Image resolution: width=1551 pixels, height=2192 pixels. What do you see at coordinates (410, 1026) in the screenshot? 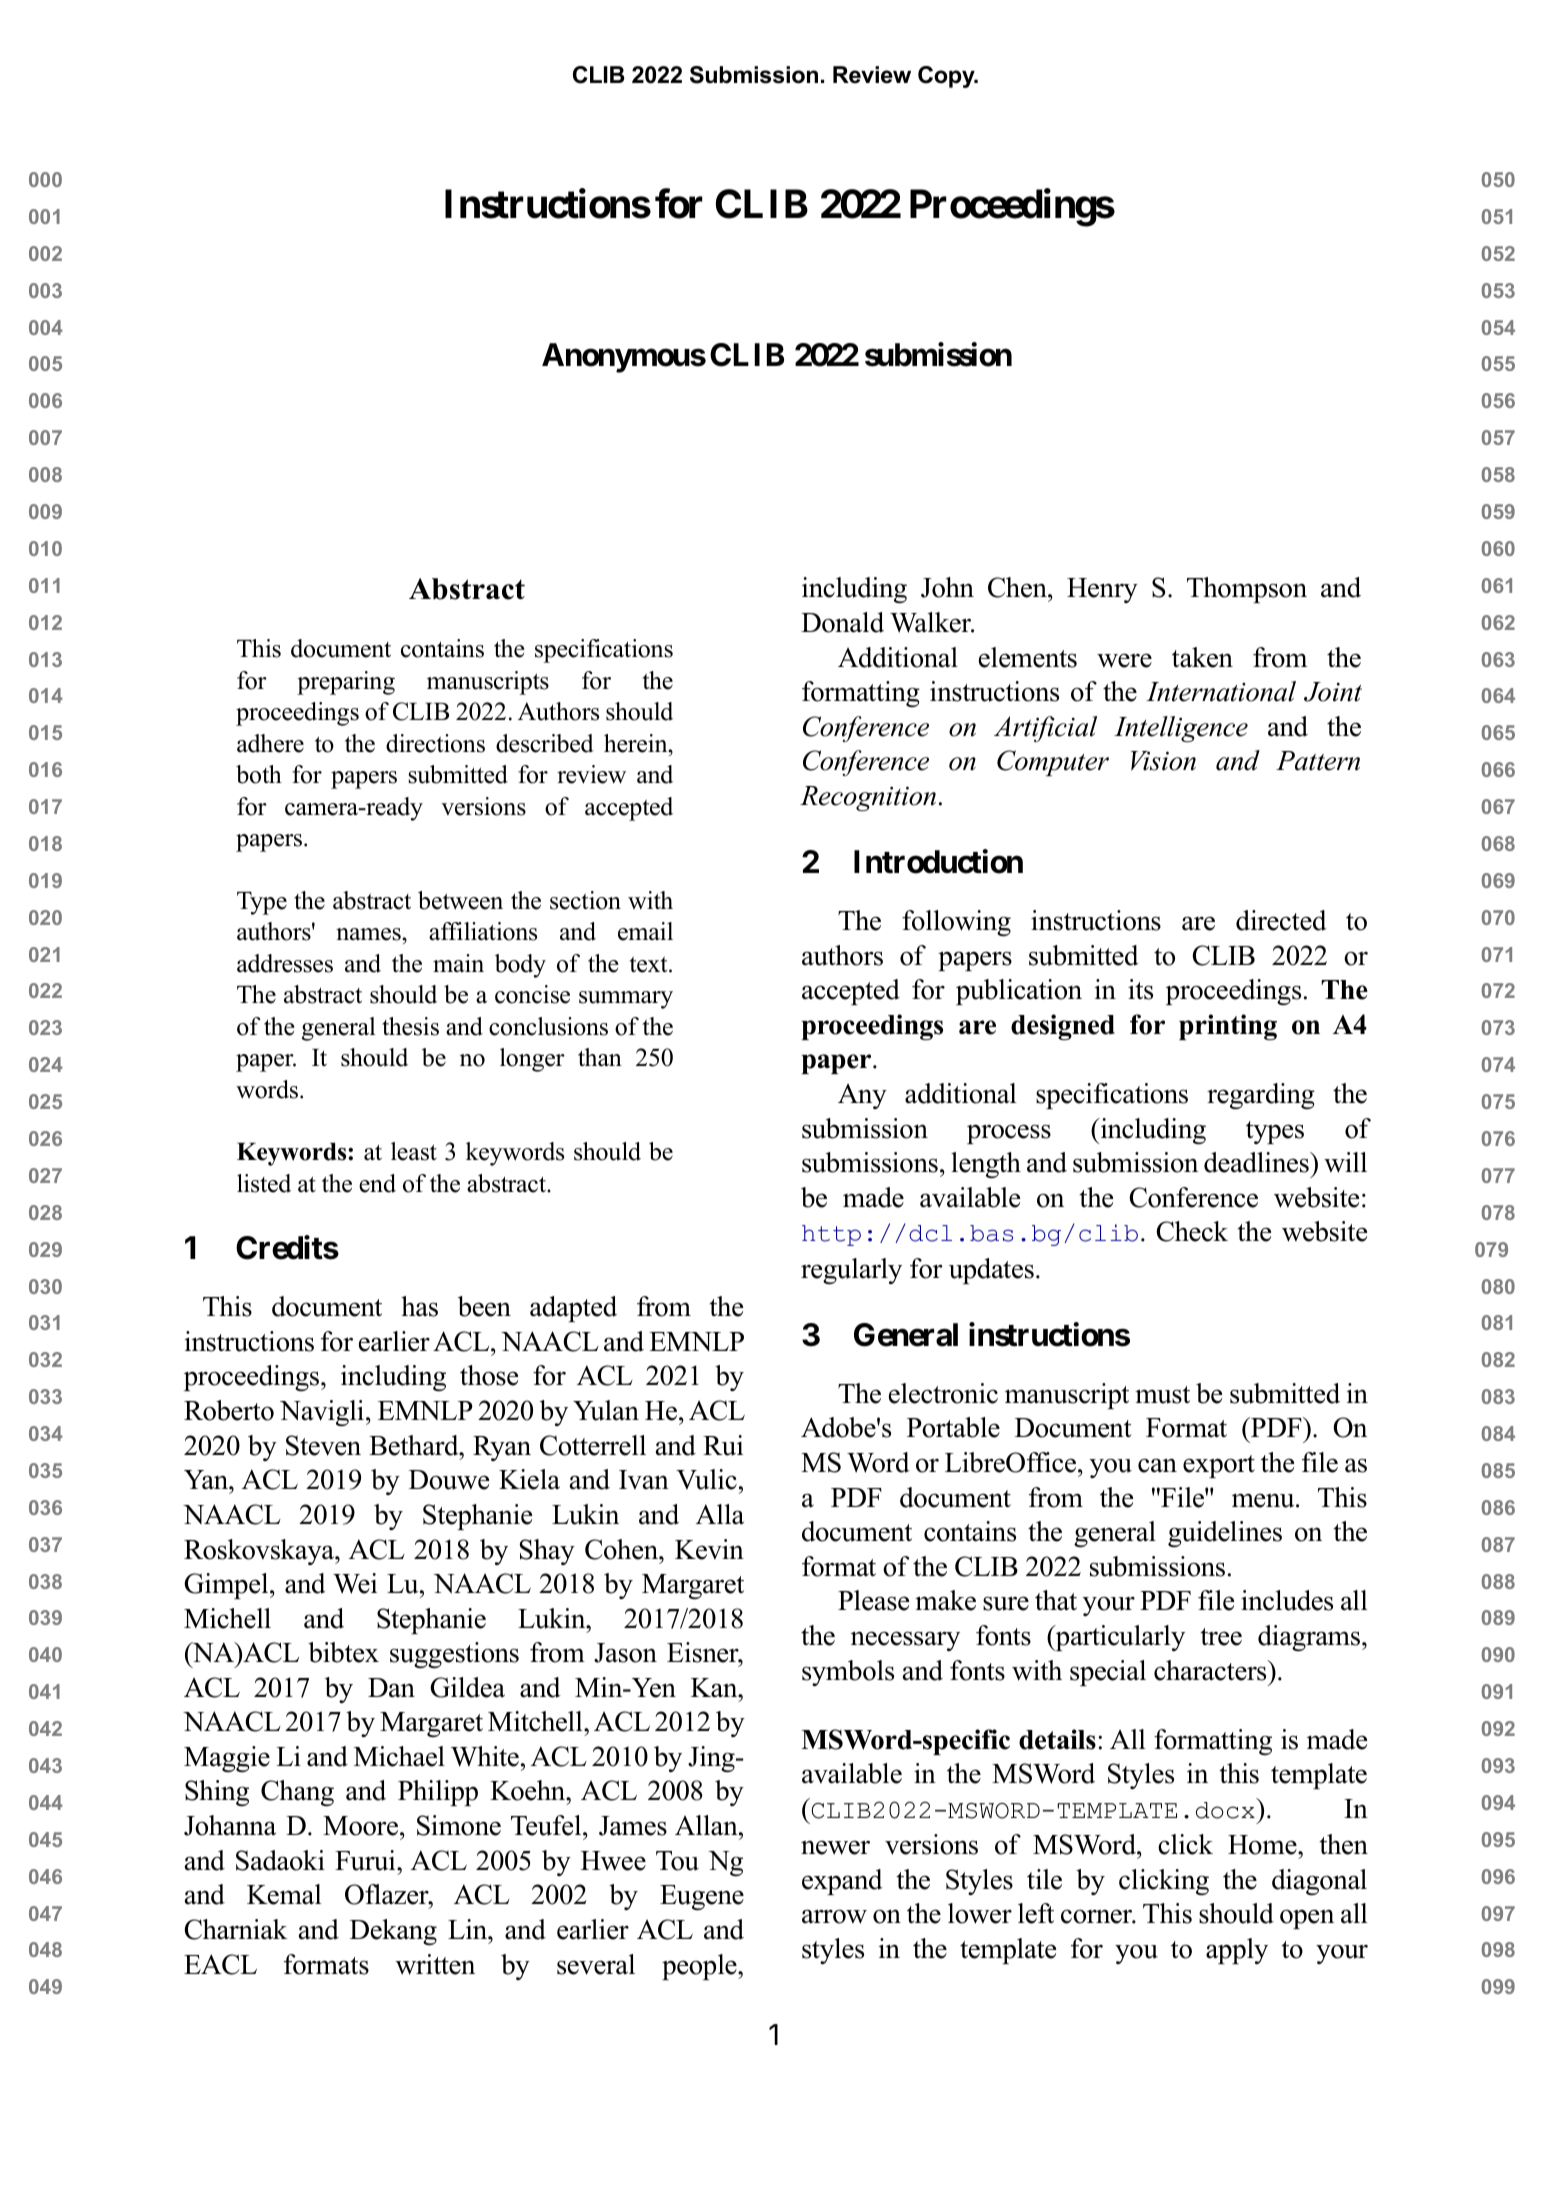
I see `thesis` at bounding box center [410, 1026].
